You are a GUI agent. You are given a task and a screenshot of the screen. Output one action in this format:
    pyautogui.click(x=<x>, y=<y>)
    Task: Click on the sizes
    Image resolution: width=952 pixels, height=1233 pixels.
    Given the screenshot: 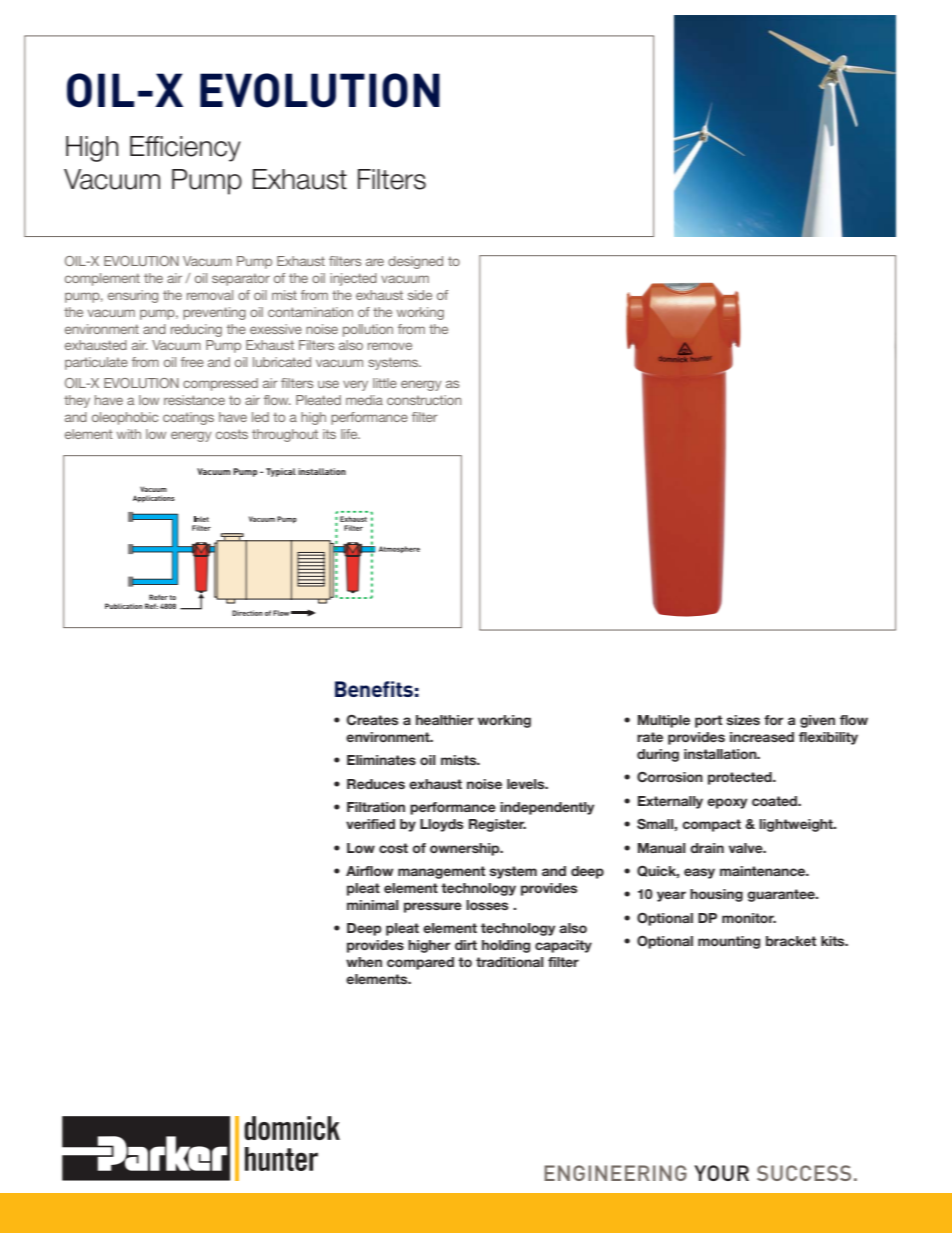 What is the action you would take?
    pyautogui.click(x=743, y=720)
